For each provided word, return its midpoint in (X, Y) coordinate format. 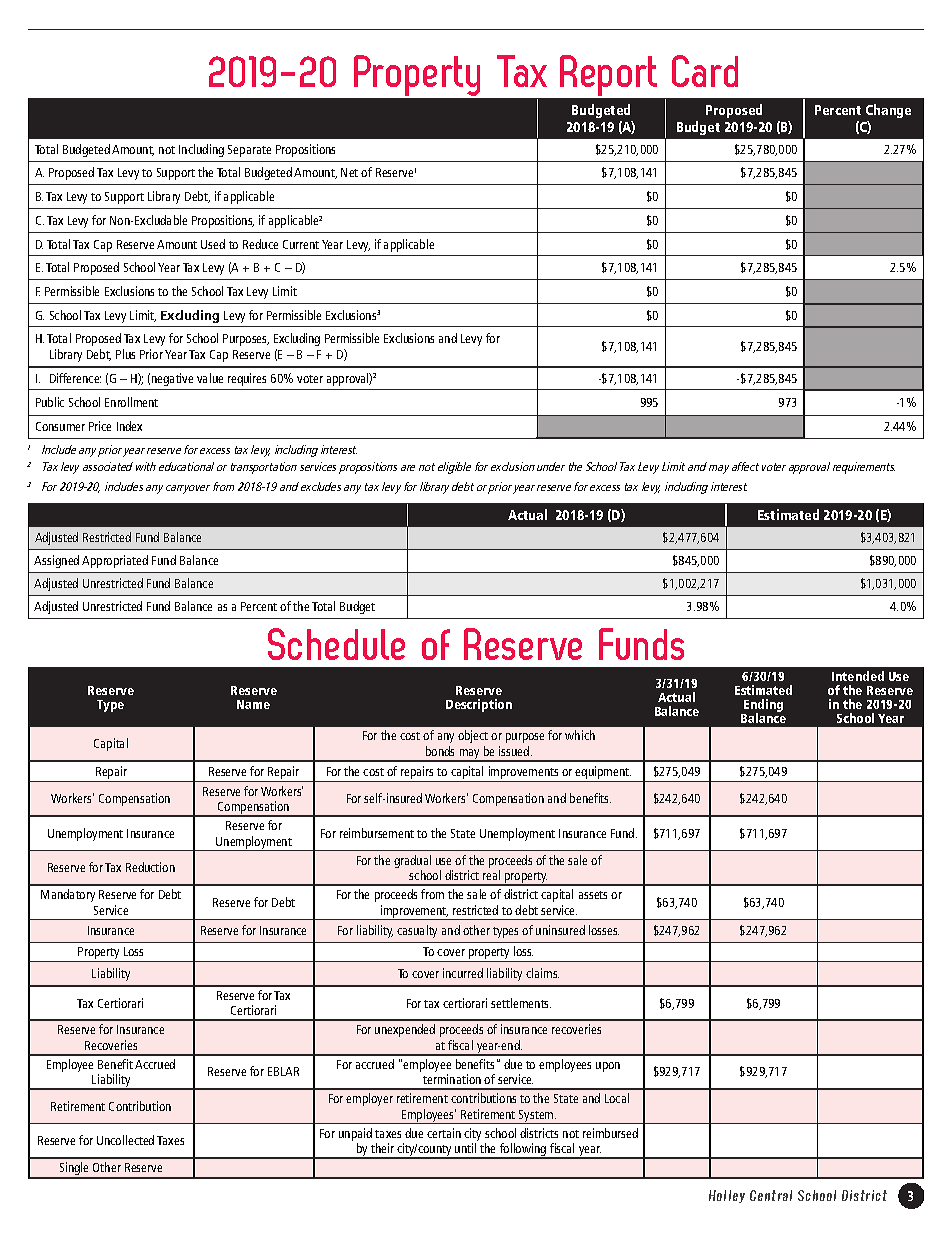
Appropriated (115, 561)
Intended (858, 676)
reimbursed (610, 1133)
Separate (249, 151)
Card (705, 71)
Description (479, 705)
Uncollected (125, 1140)
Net (349, 172)
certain (444, 1133)
